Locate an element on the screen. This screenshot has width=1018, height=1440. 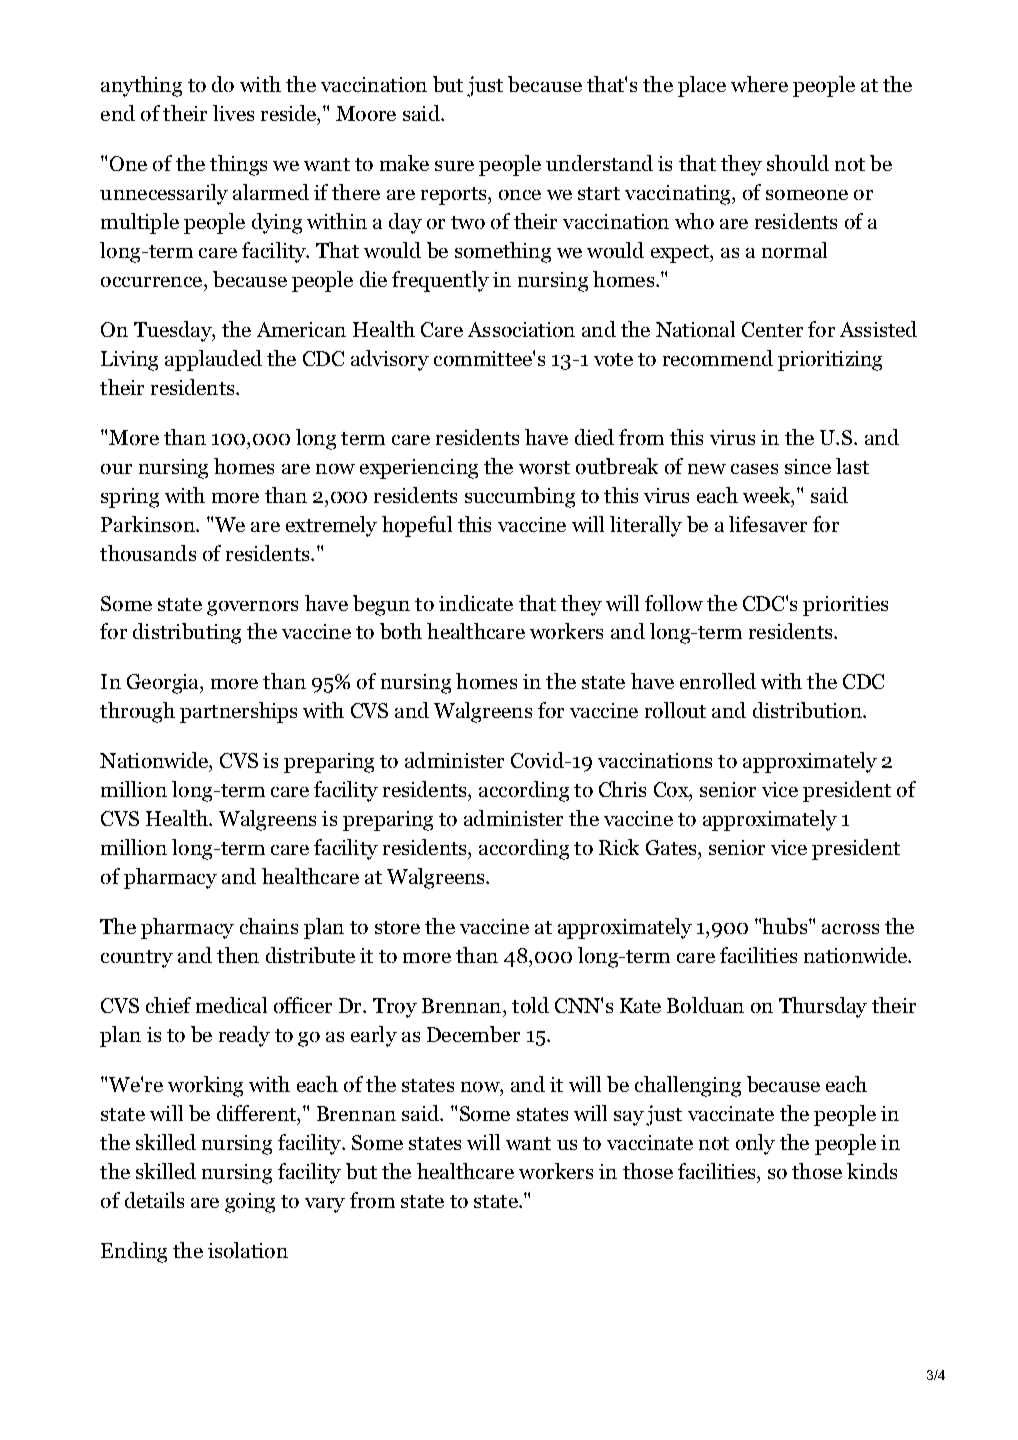
only is located at coordinates (755, 1144).
